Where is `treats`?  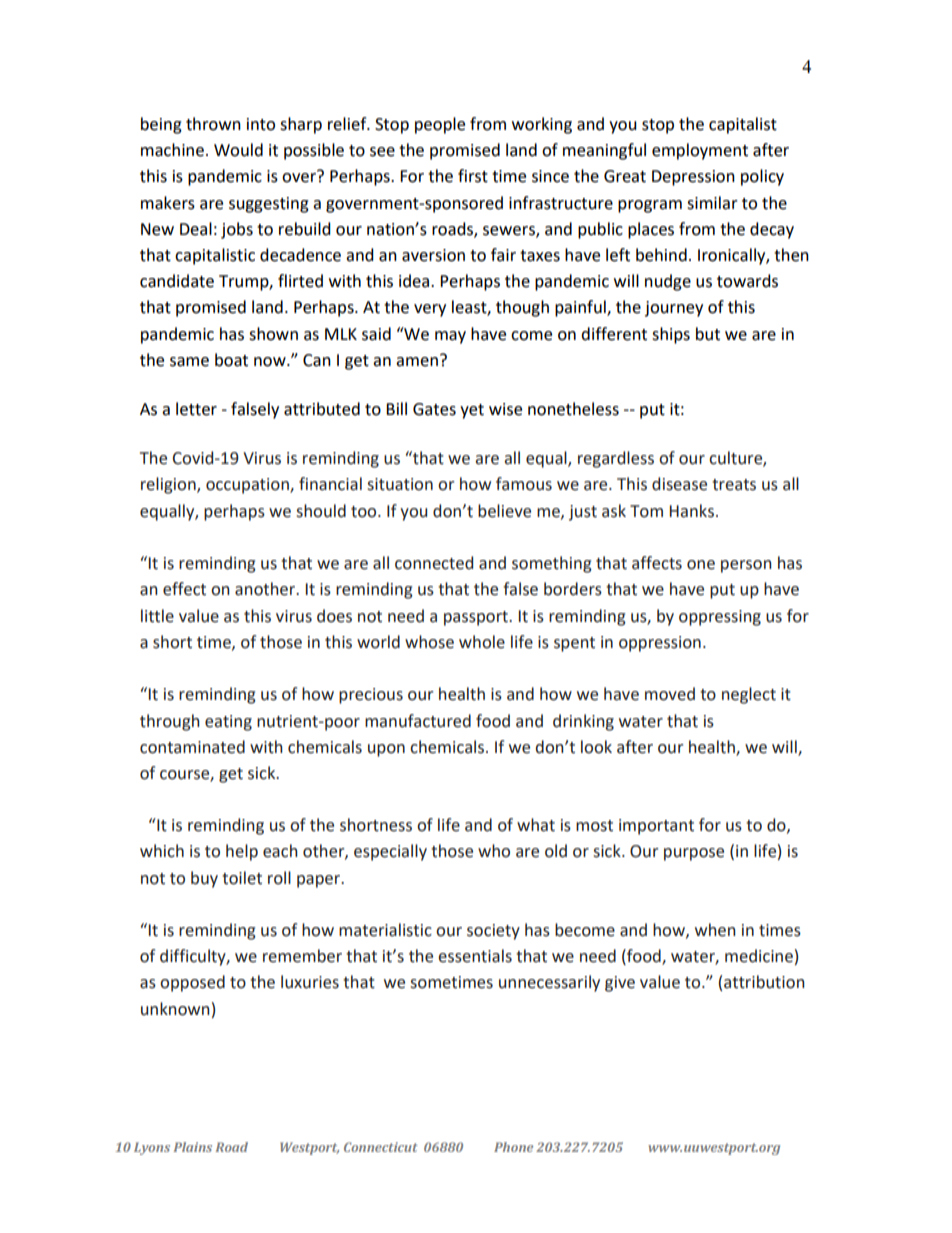
treats is located at coordinates (734, 485).
